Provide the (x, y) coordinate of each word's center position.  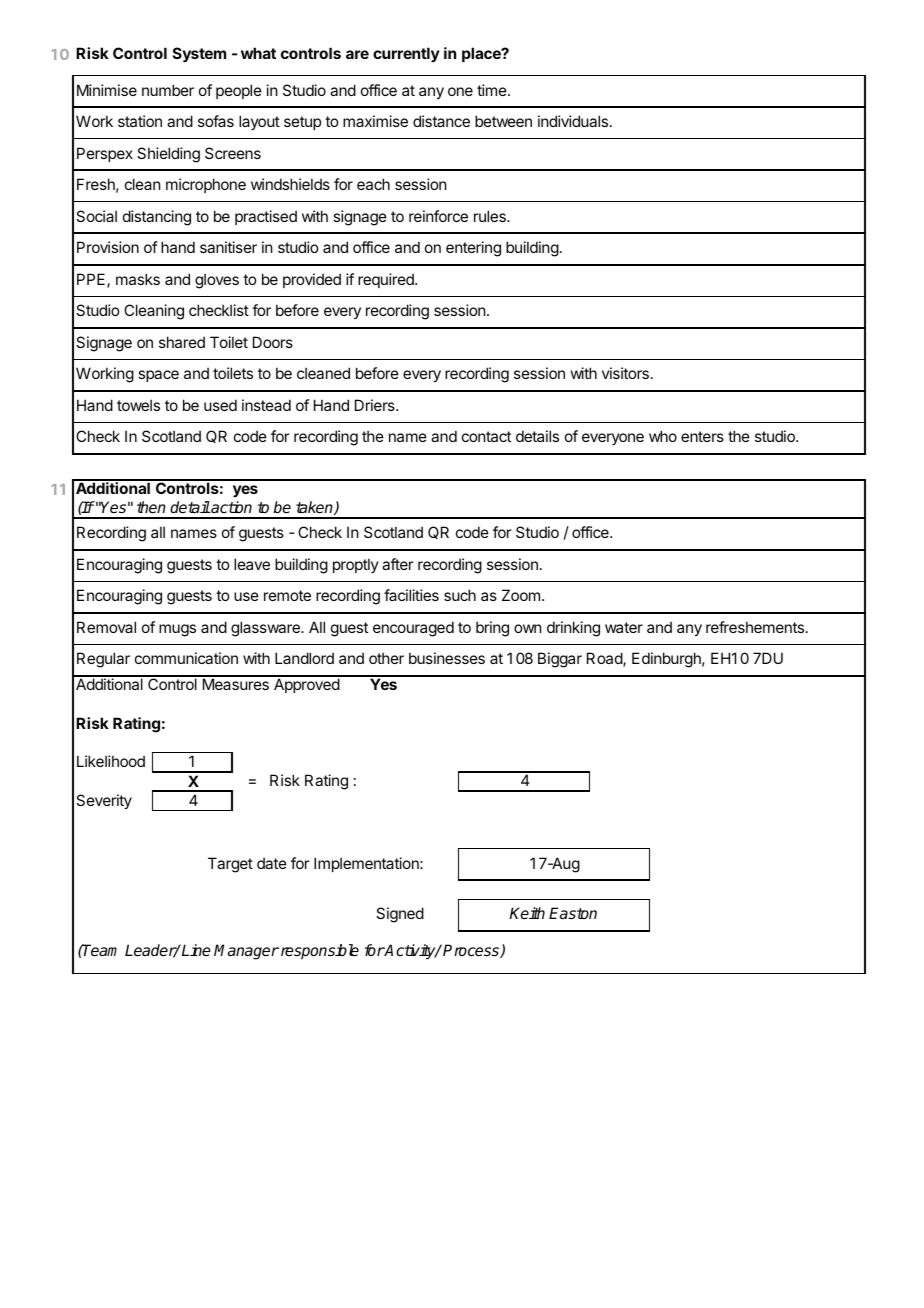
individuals (574, 121)
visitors (625, 373)
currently (406, 54)
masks (138, 279)
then (151, 507)
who (663, 436)
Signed (400, 915)
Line (195, 950)
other (386, 658)
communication (186, 658)
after (397, 564)
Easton (573, 913)
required (387, 280)
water (624, 627)
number (168, 90)
